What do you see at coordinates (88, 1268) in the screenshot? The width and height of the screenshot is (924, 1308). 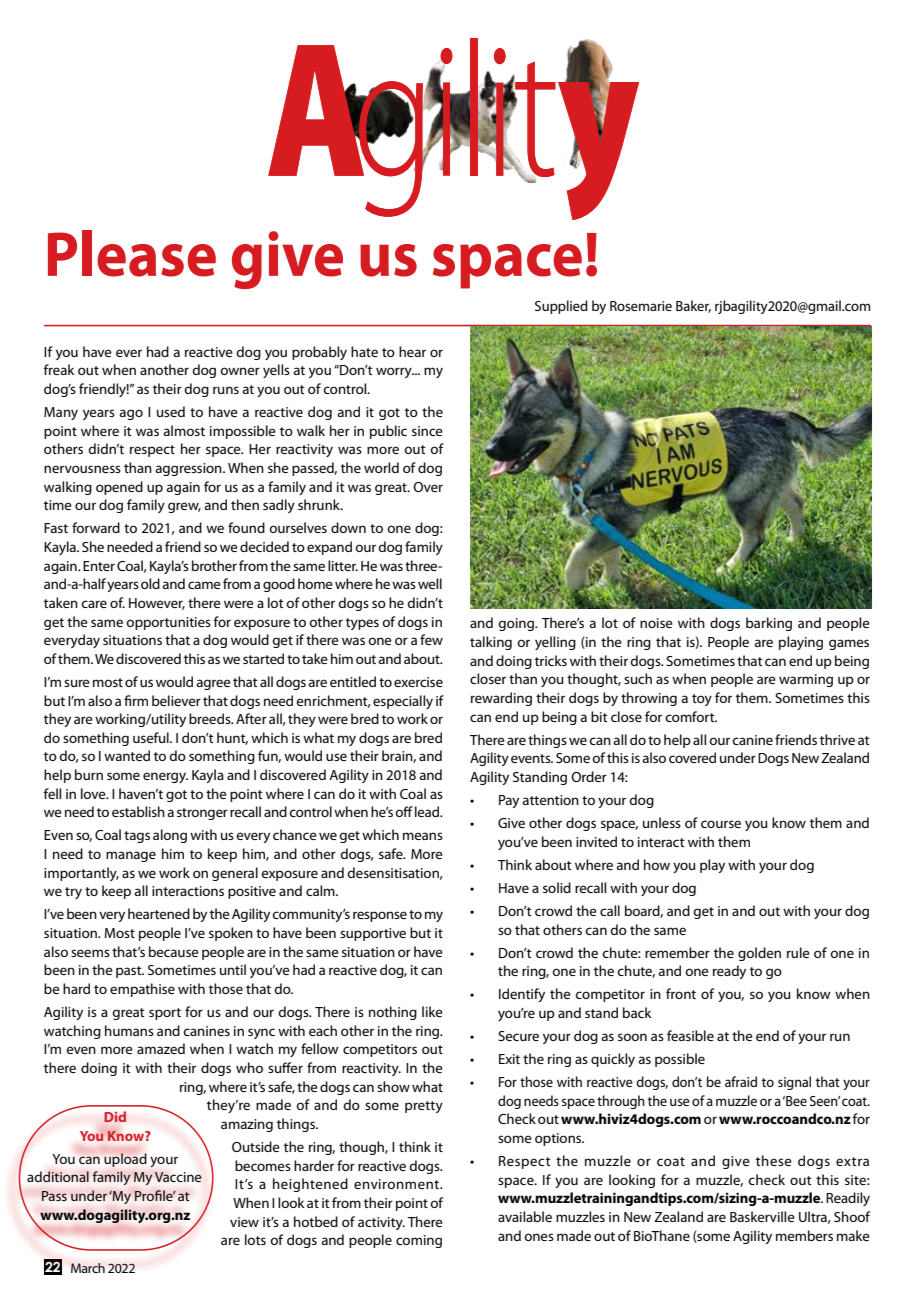 I see `March` at bounding box center [88, 1268].
